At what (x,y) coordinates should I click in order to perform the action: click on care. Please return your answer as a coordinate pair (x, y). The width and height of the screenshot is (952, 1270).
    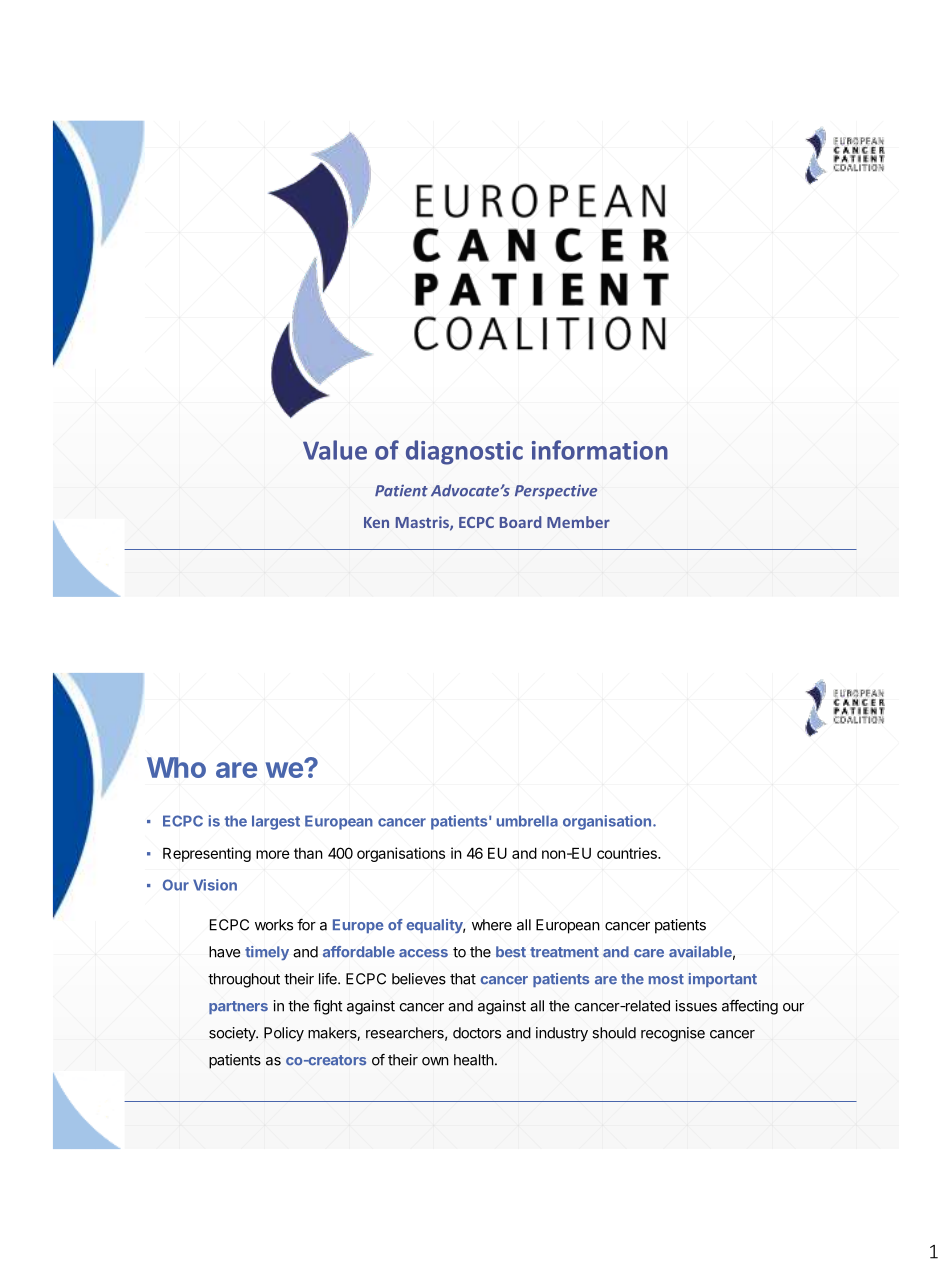
    Looking at the image, I should click on (649, 953).
